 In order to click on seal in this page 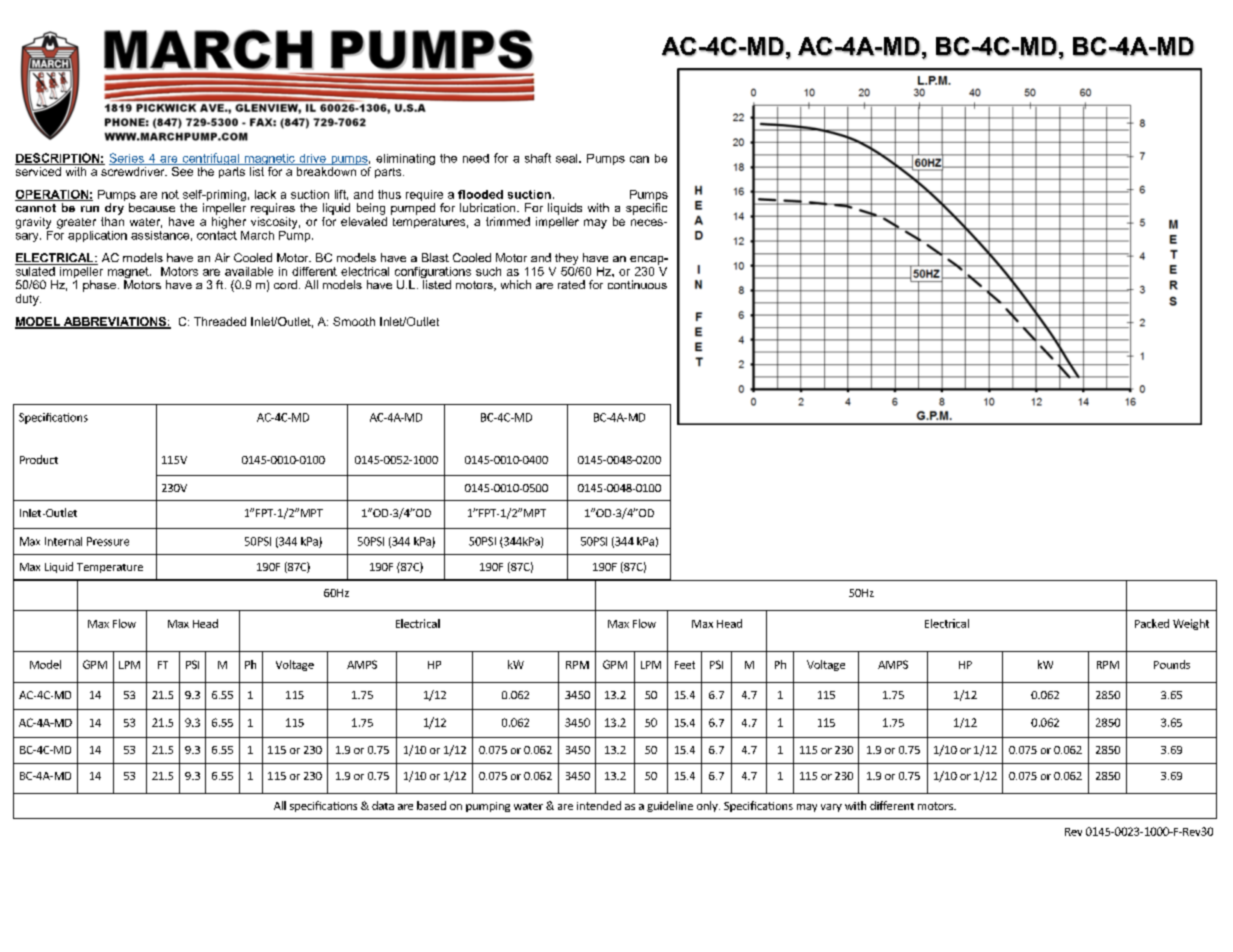, I will do `click(568, 158)`.
